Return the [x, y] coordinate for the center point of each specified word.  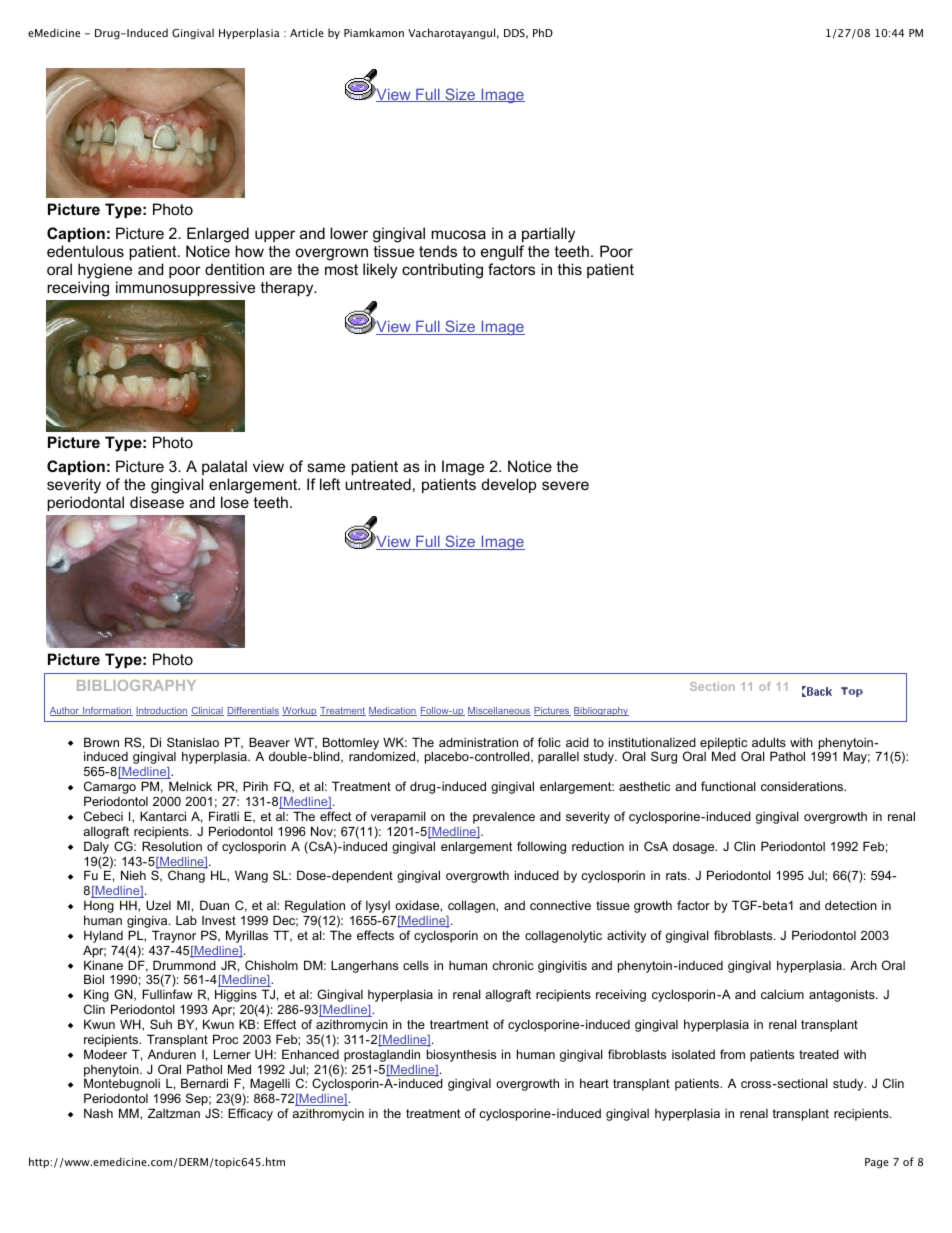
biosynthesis [461, 1055]
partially [548, 236]
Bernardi [204, 1083]
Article [307, 32]
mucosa [458, 234]
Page [877, 1163]
